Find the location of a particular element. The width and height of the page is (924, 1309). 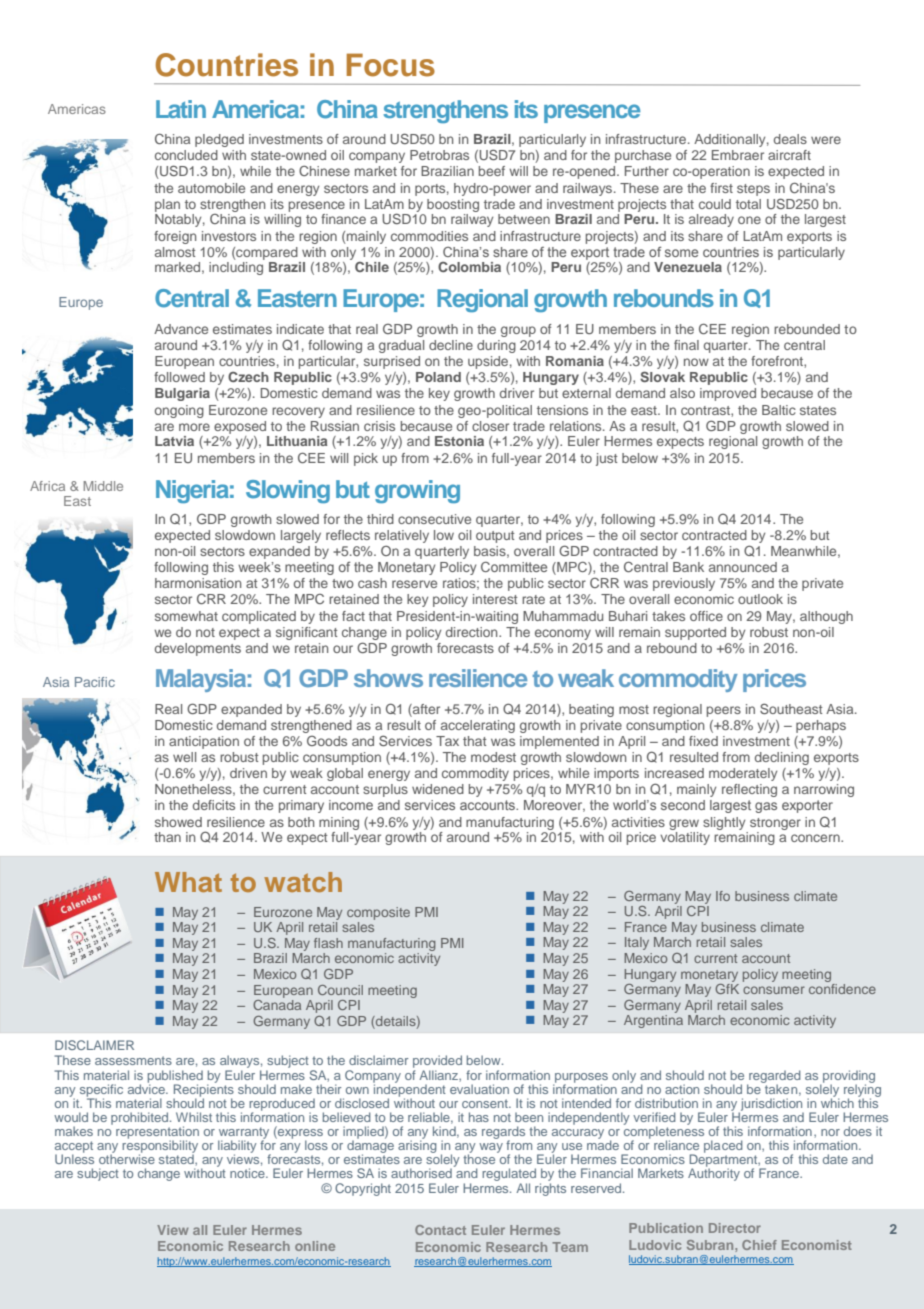

Contact is located at coordinates (440, 1230).
